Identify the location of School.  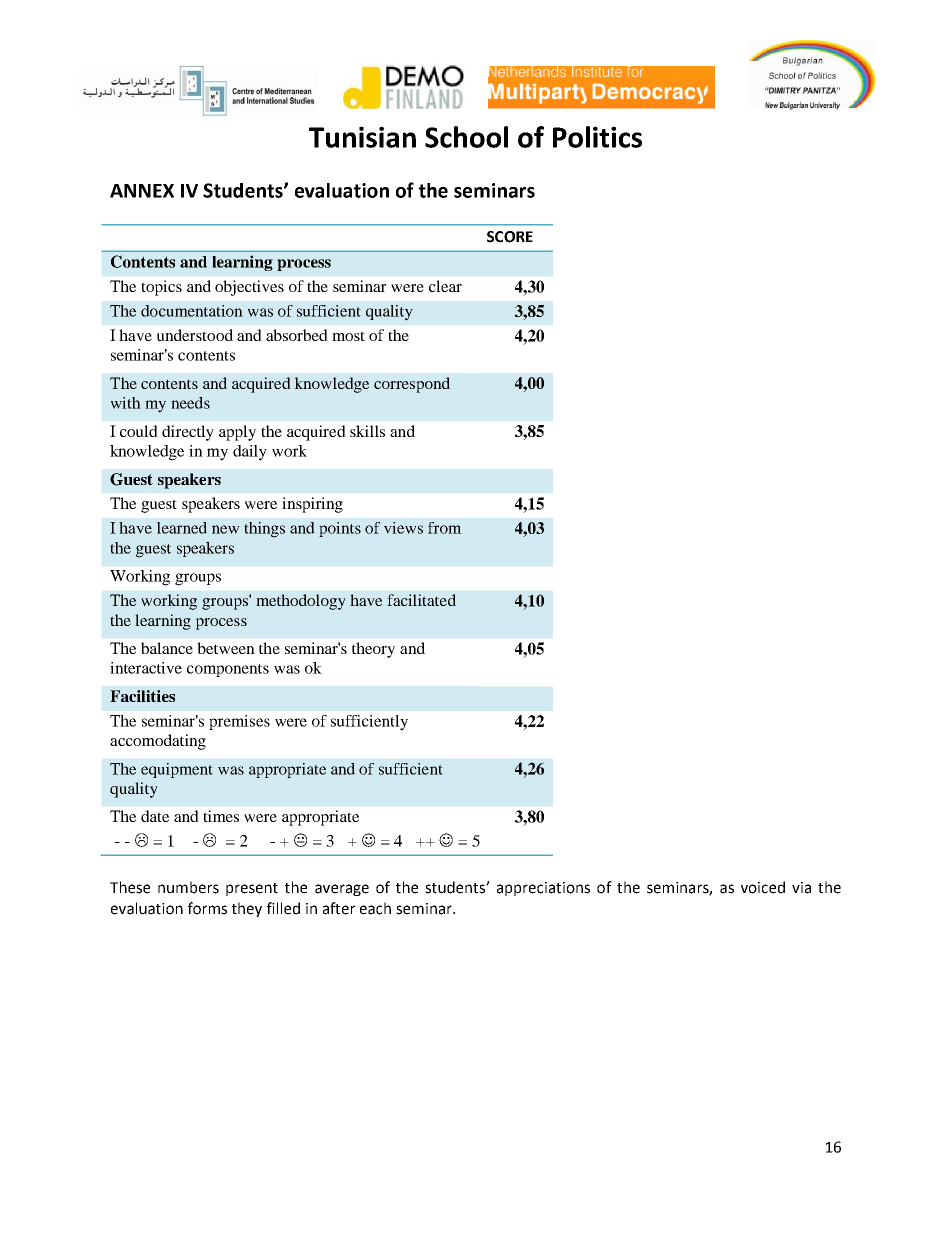
(466, 137).
